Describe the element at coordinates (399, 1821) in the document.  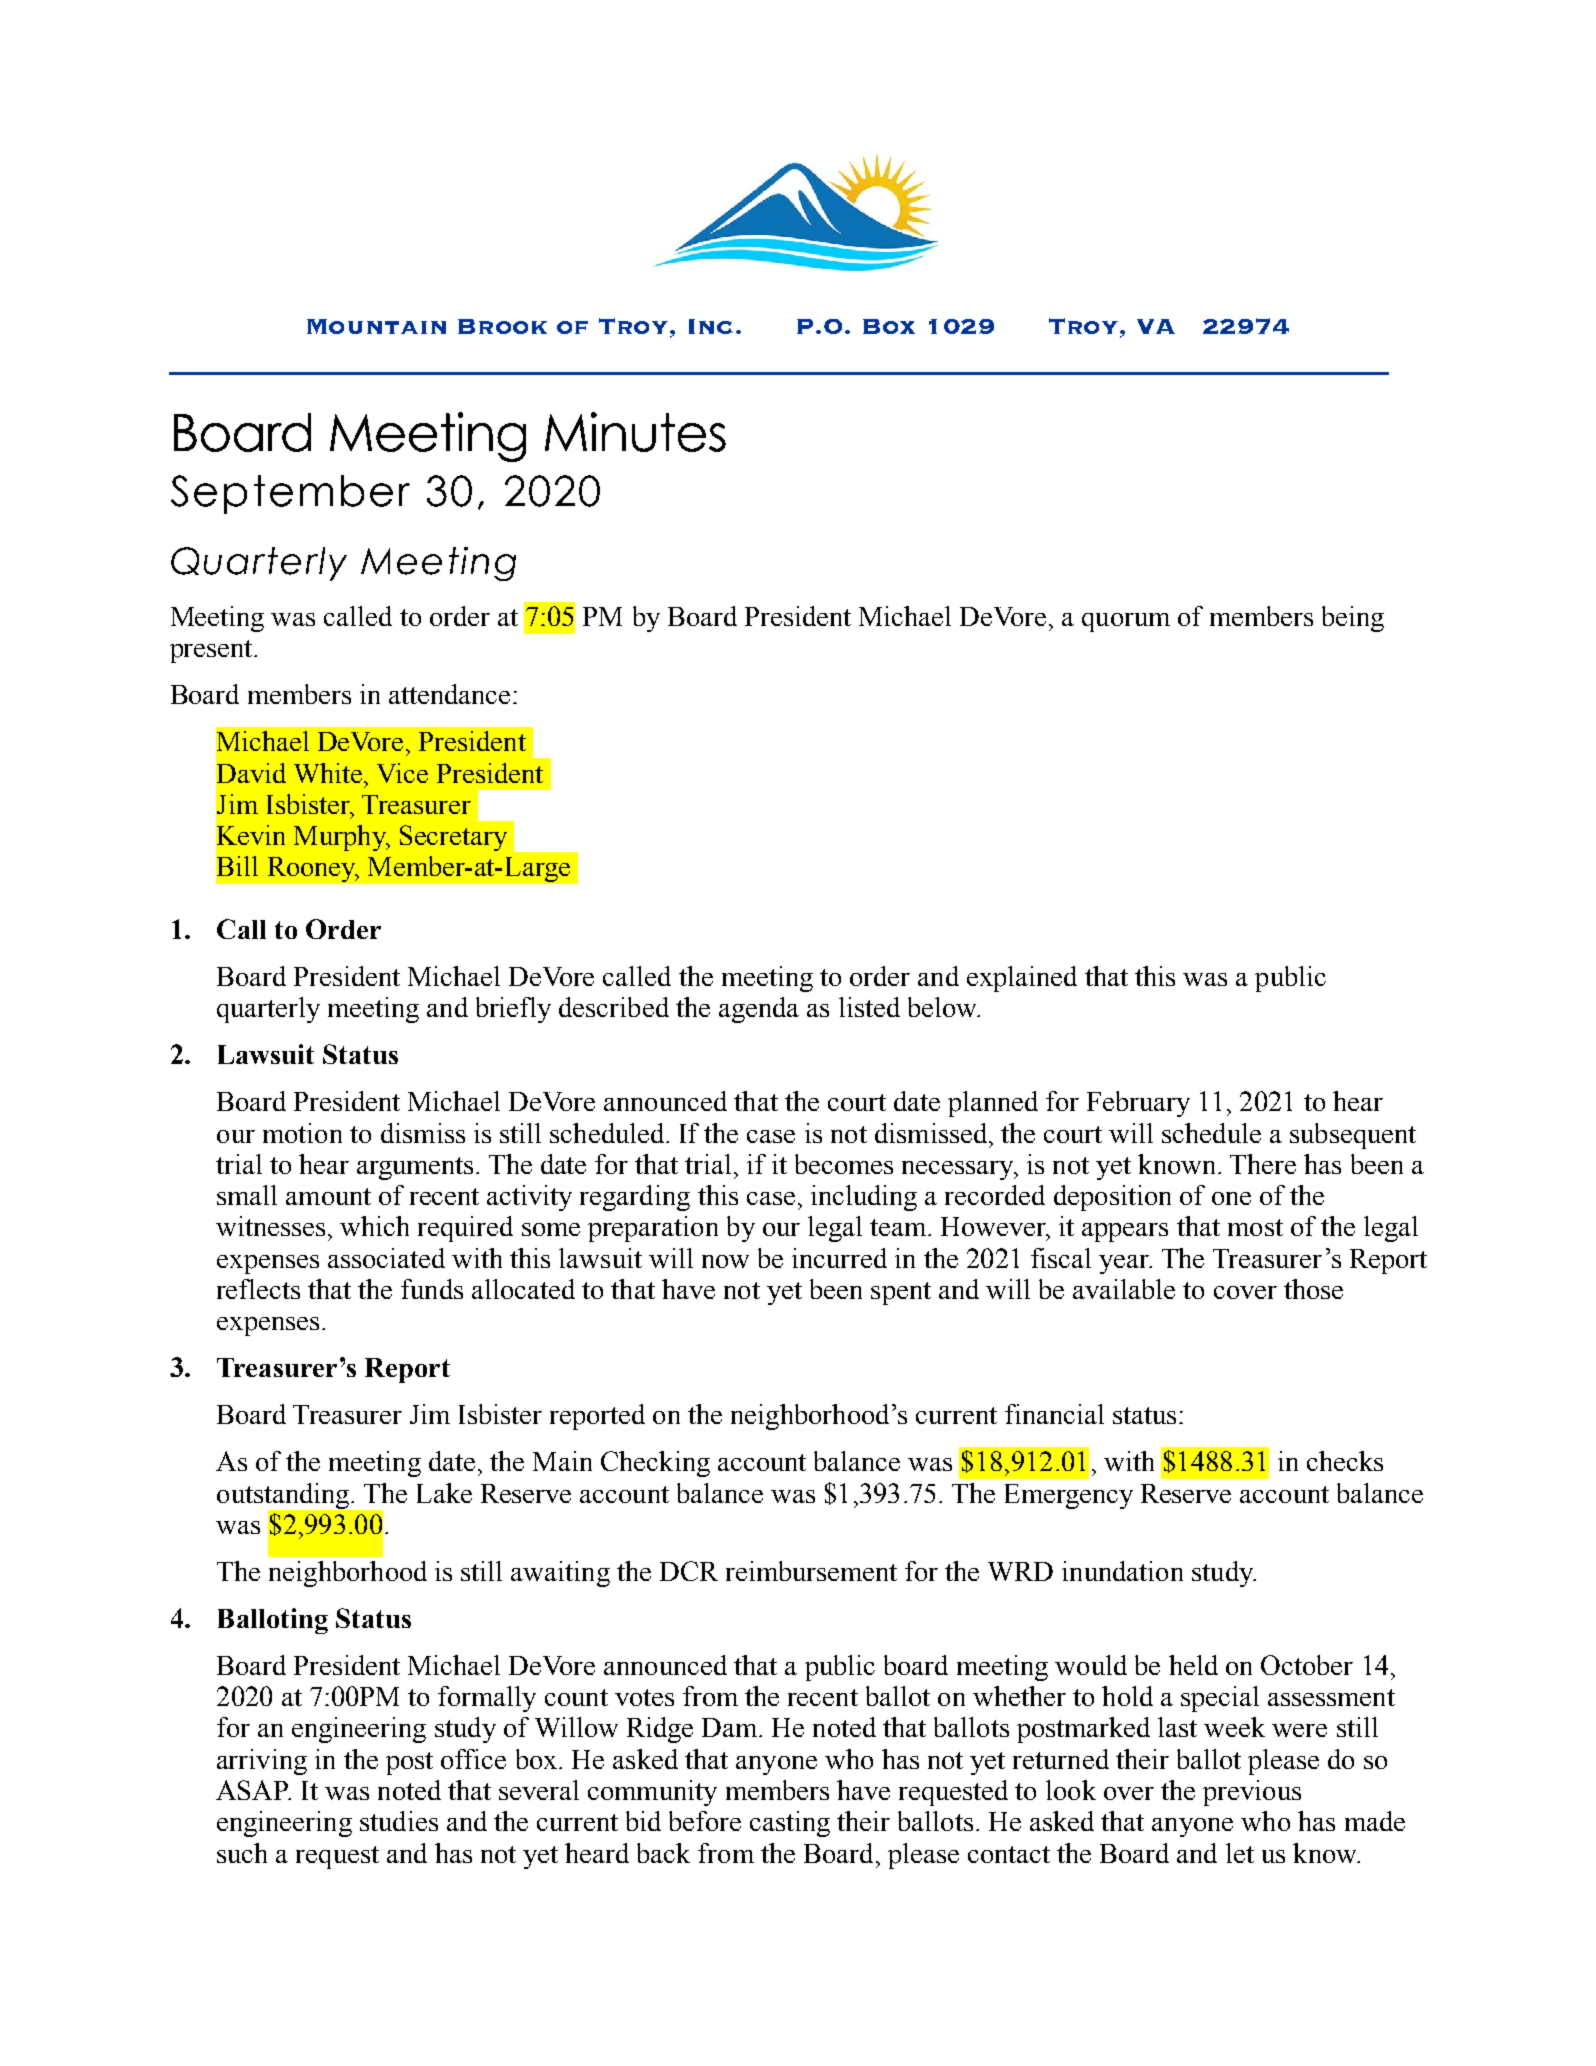
I see `studies` at that location.
